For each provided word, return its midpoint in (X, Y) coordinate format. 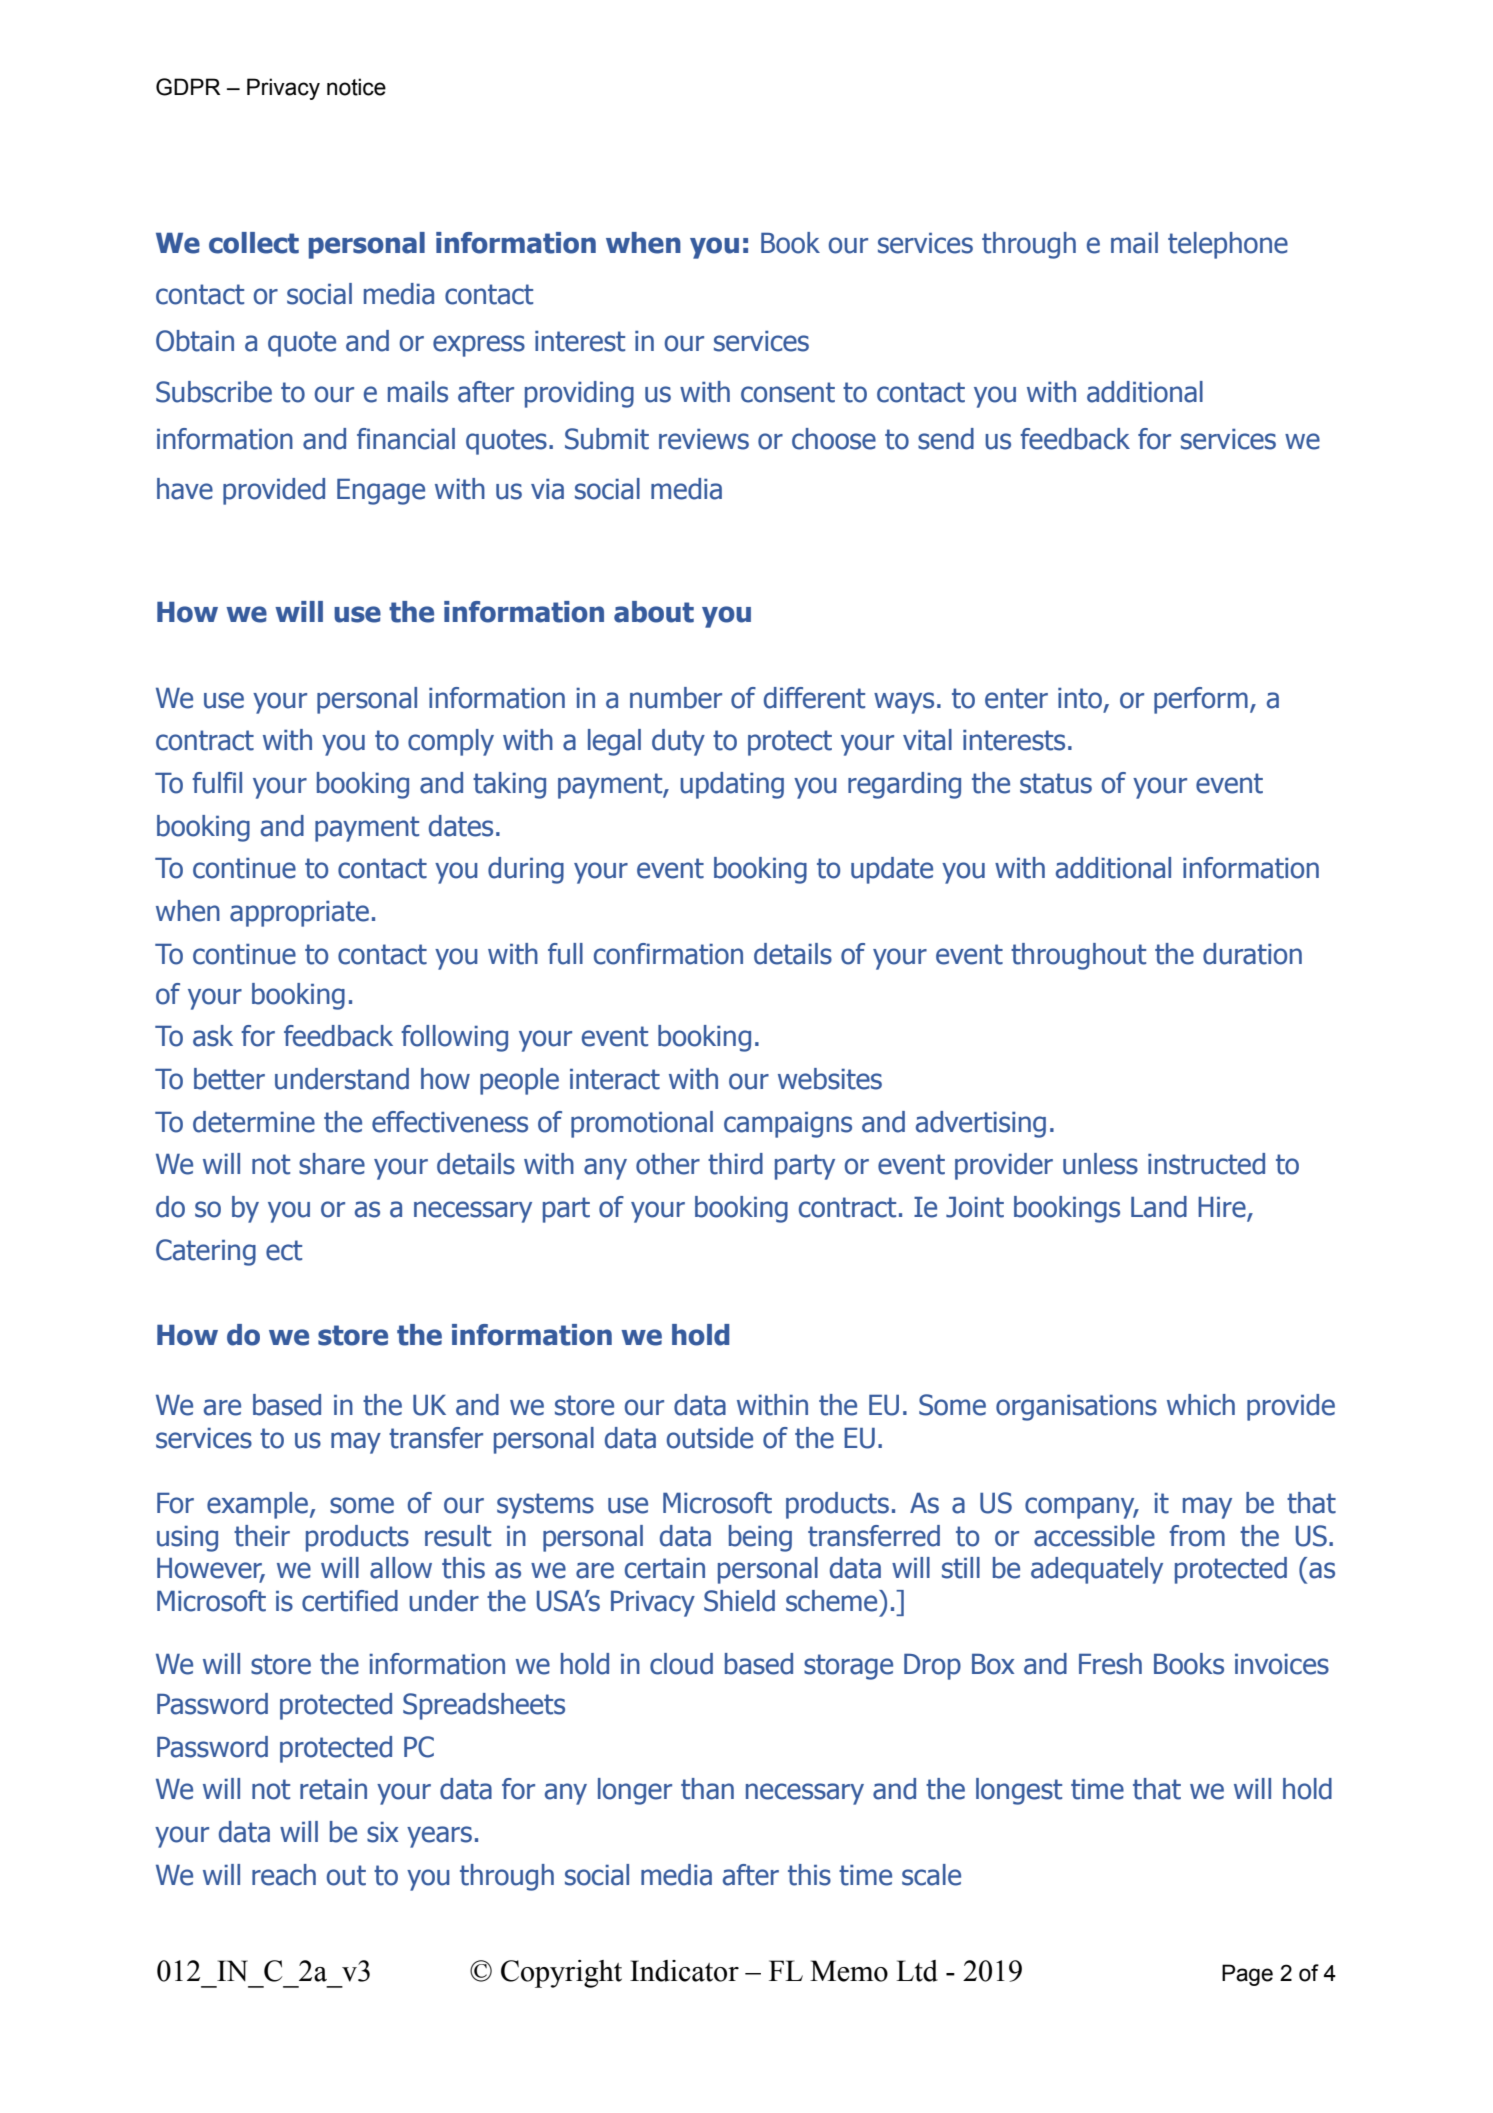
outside (710, 1438)
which (1201, 1405)
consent (788, 392)
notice (356, 87)
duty (678, 742)
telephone (1228, 245)
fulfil (217, 783)
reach (284, 1875)
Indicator (684, 1971)
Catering (206, 1252)
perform (1201, 700)
